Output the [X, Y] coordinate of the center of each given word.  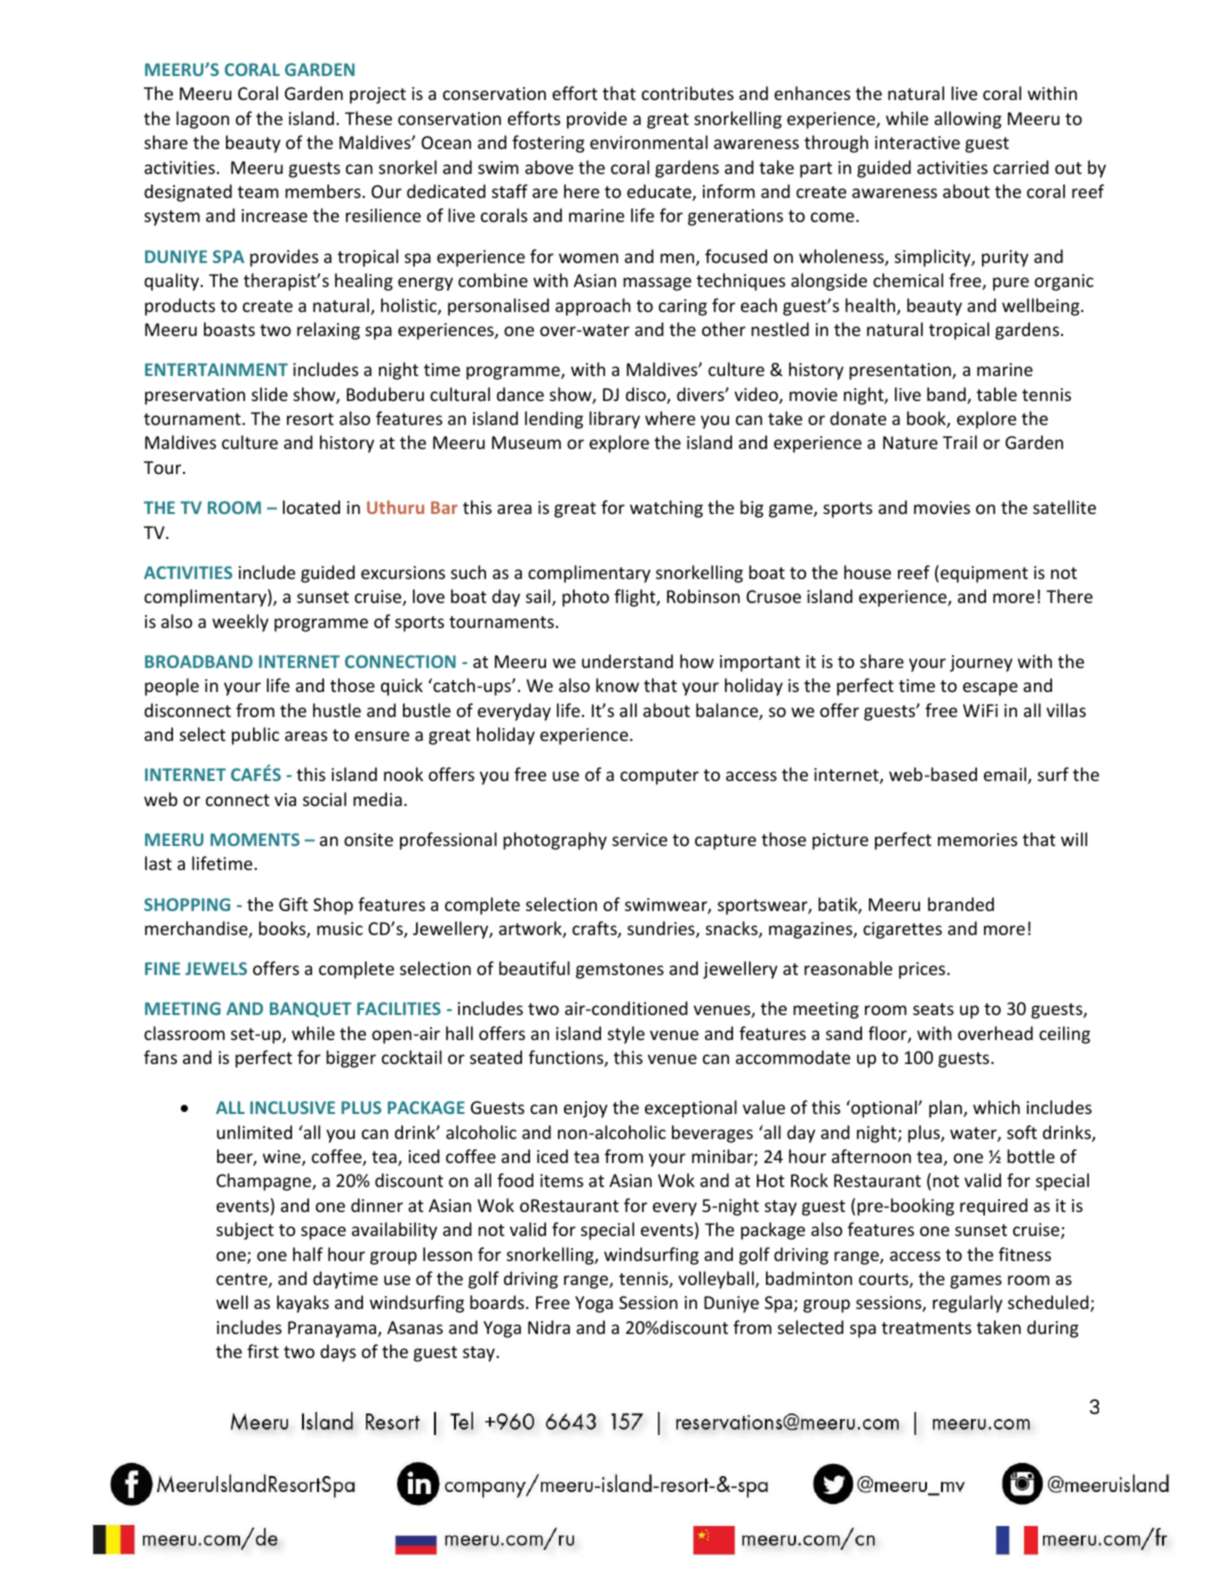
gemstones [620, 971]
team [258, 192]
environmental [649, 142]
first [263, 1351]
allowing [968, 120]
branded [961, 904]
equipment [983, 574]
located [311, 507]
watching [666, 509]
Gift [293, 904]
